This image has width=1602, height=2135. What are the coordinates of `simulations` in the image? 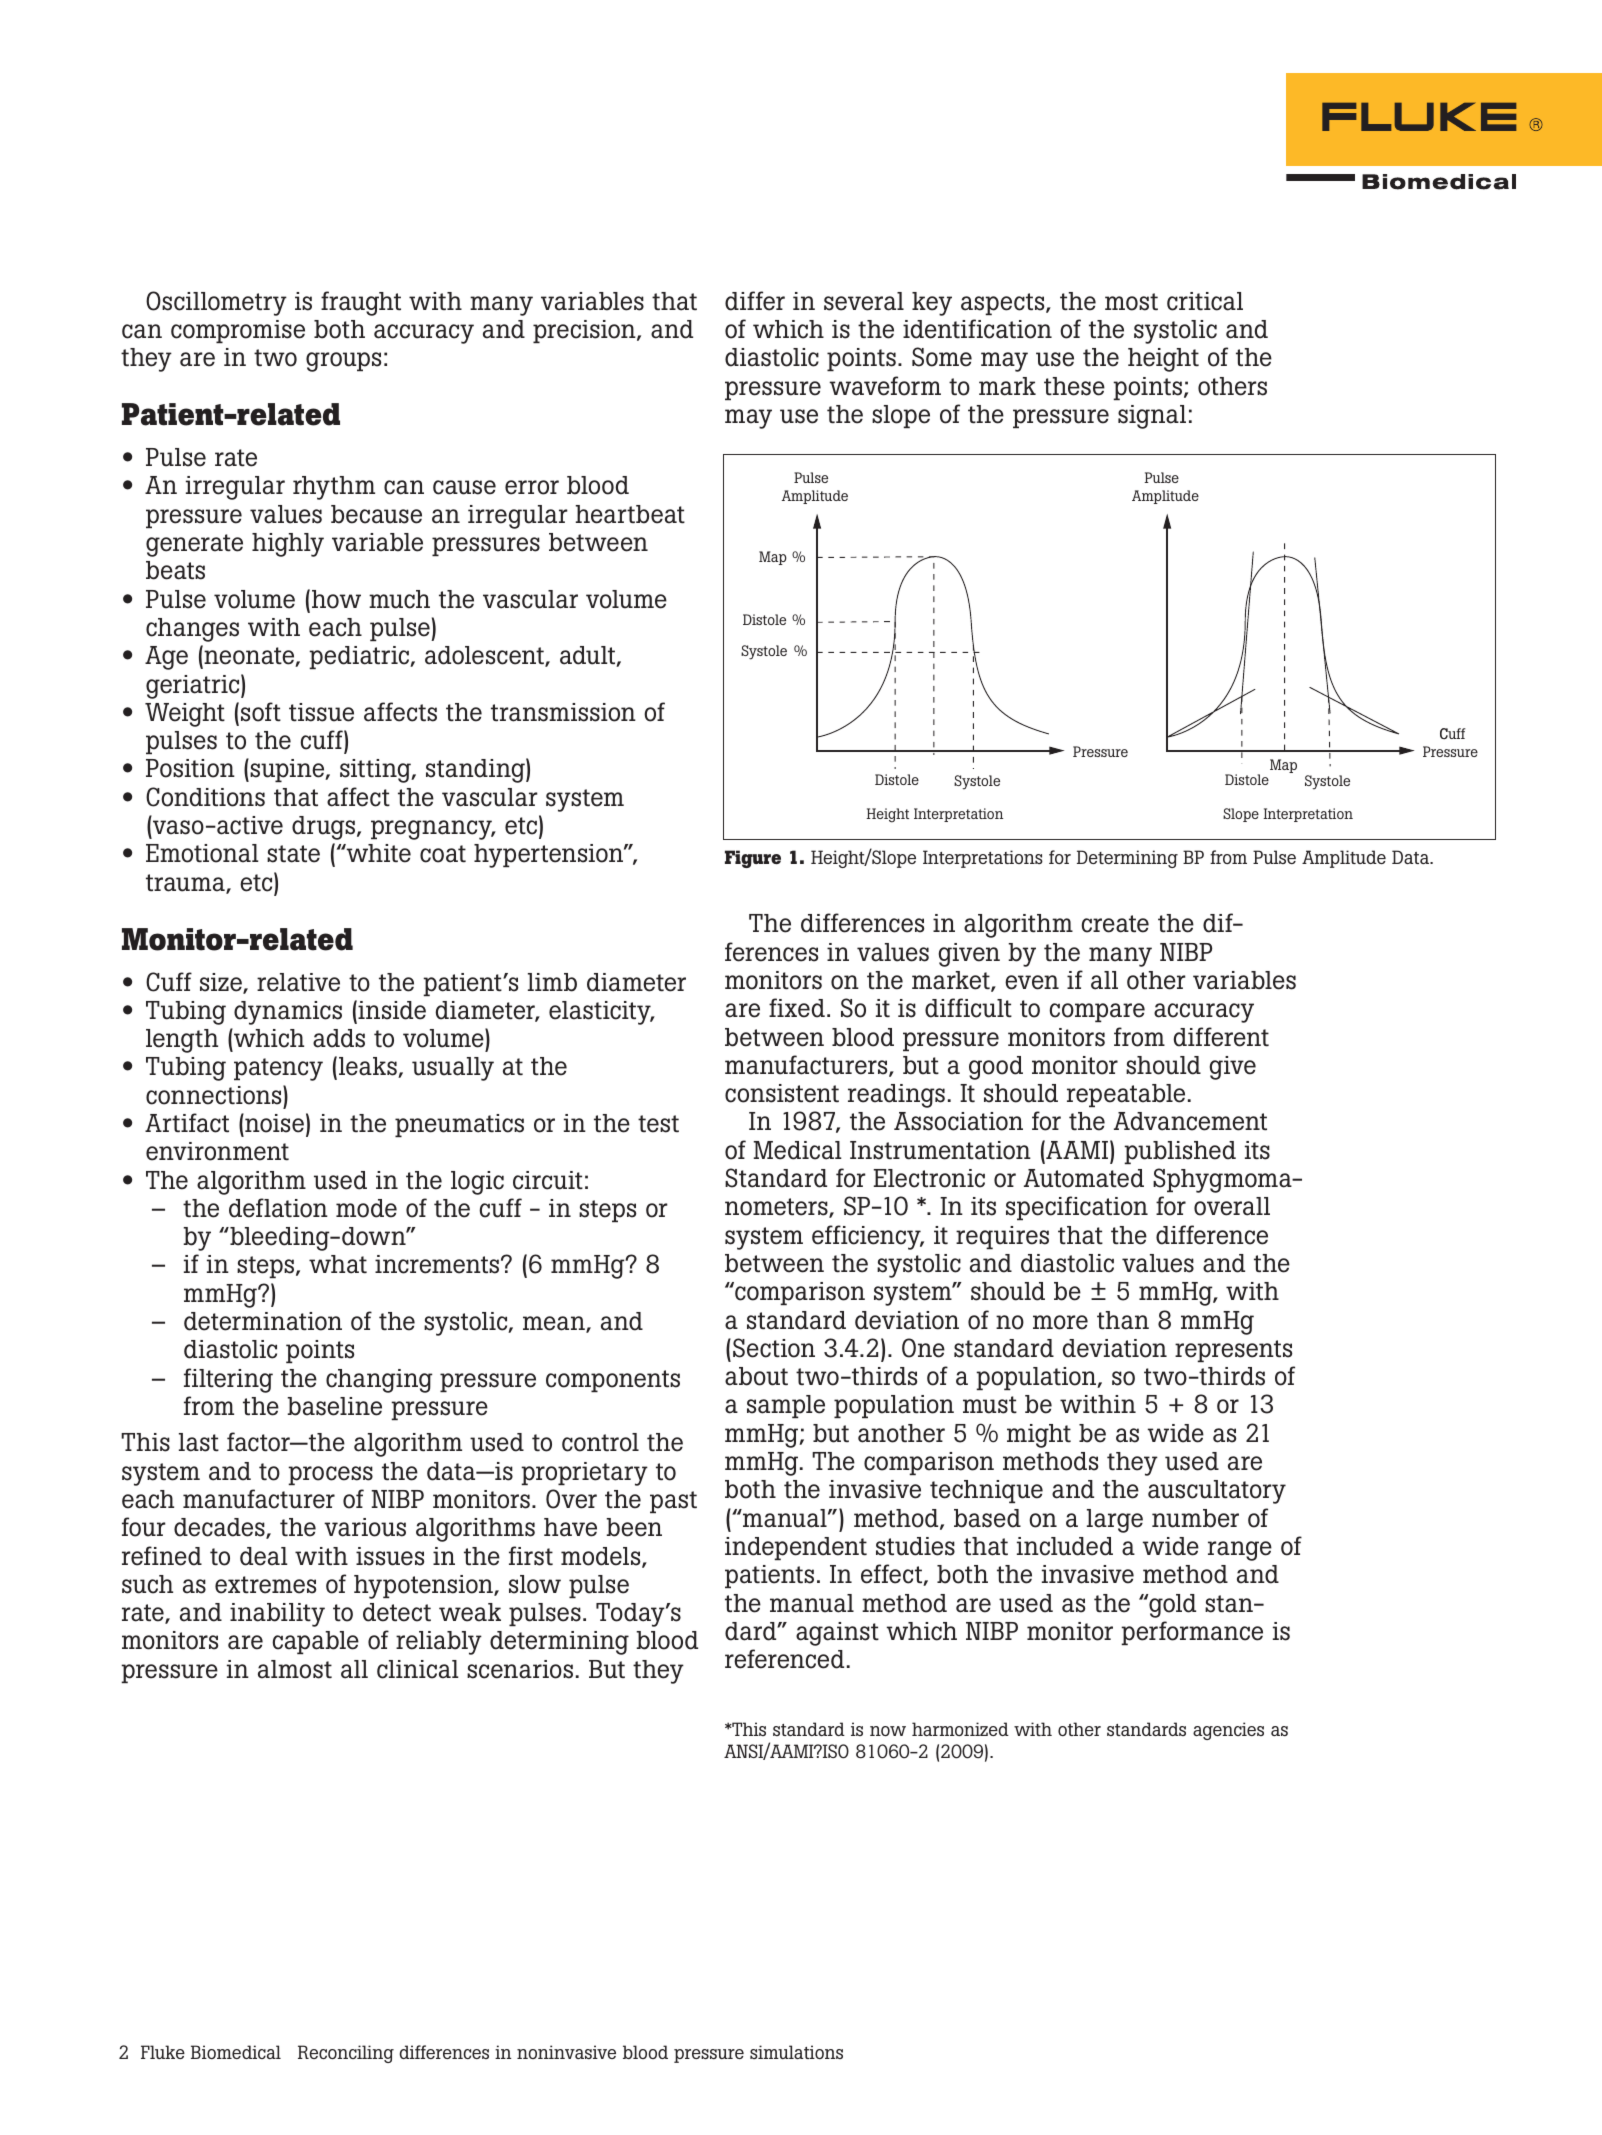 It's located at (796, 2052).
